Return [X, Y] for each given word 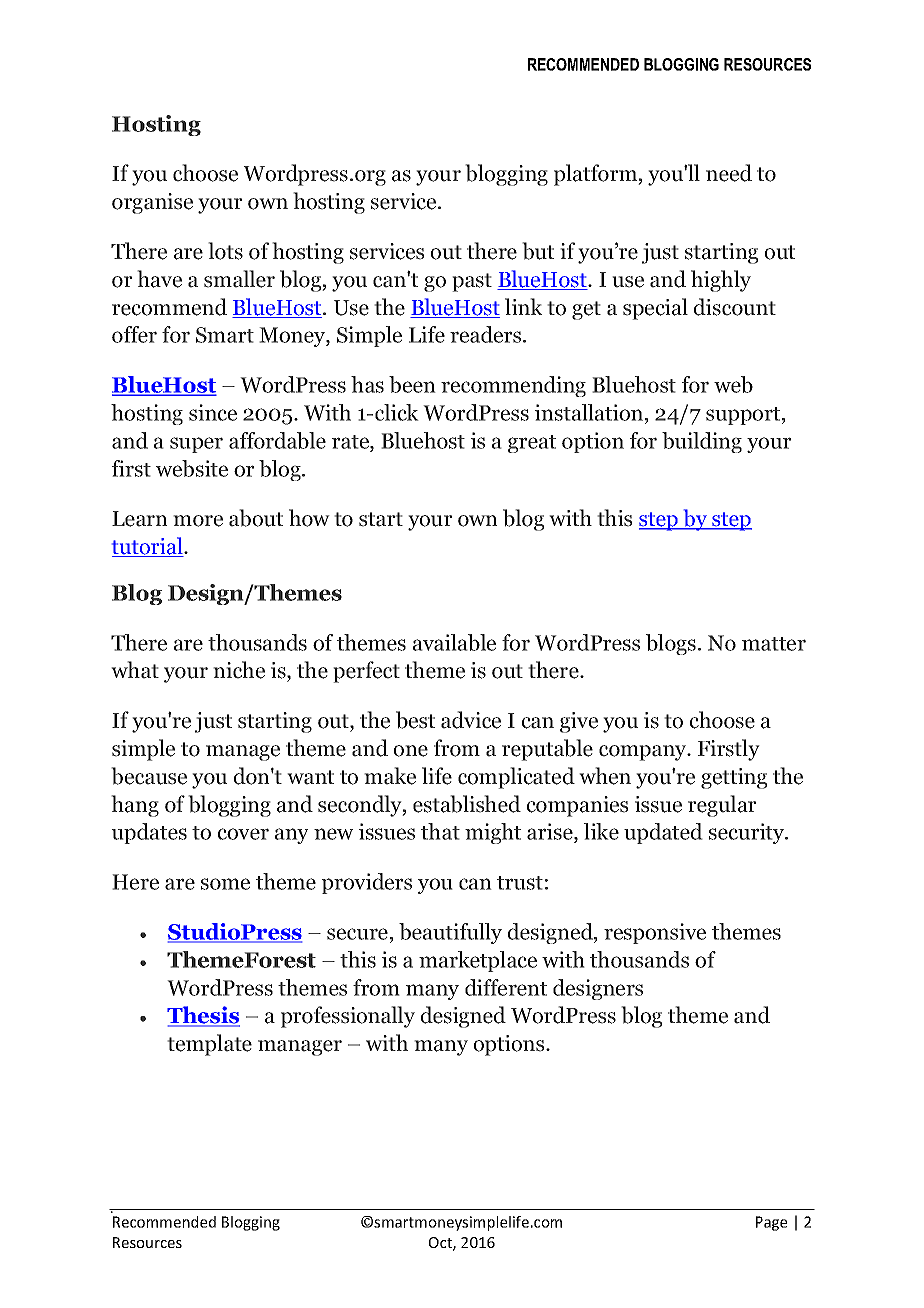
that [440, 831]
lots [225, 251]
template [209, 1045]
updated [663, 833]
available [454, 642]
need [729, 173]
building [702, 442]
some [225, 884]
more [198, 521]
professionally [348, 1017]
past [472, 282]
